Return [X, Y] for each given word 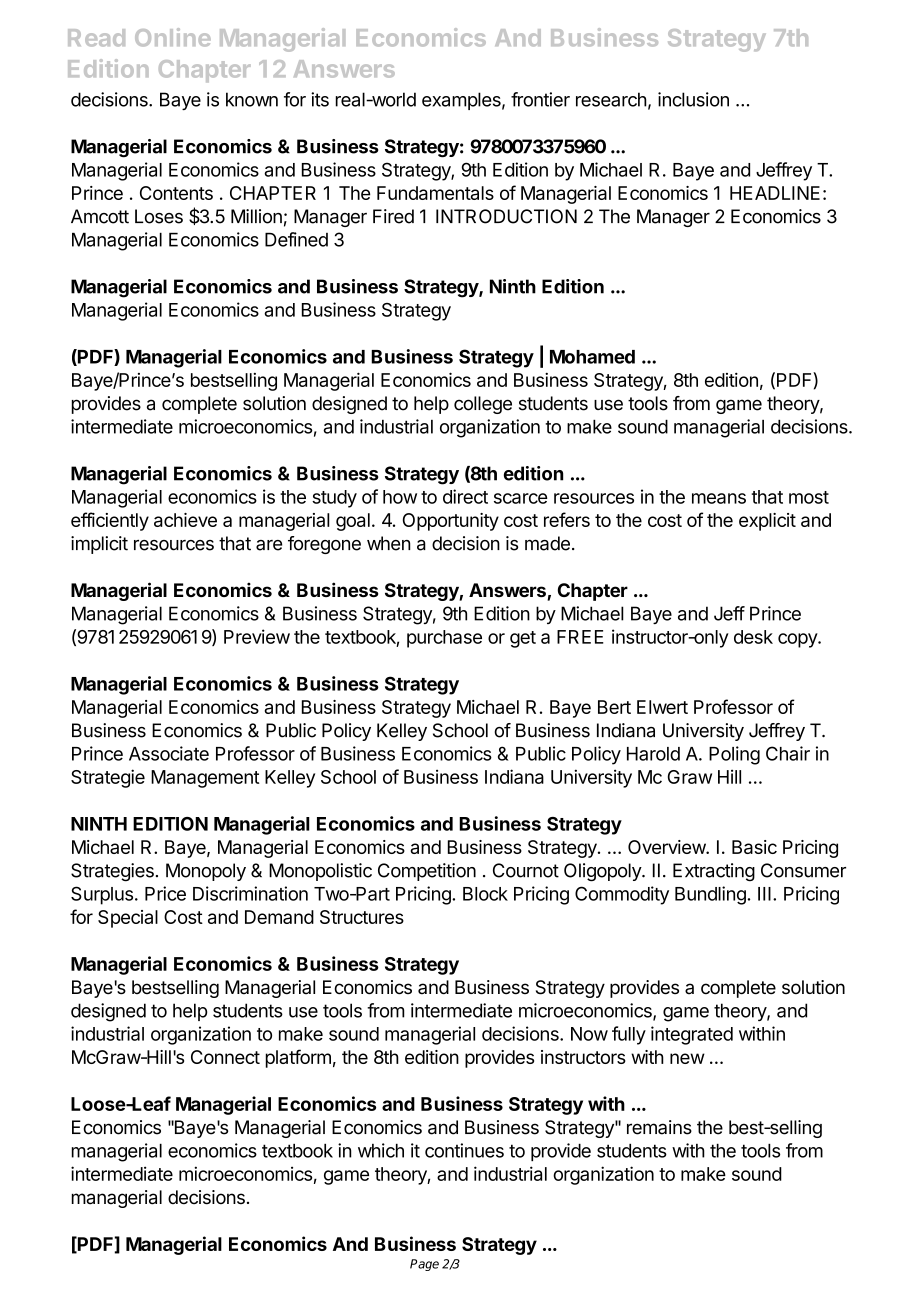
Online [173, 37]
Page [424, 1265]
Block [485, 894]
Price [165, 893]
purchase [444, 639]
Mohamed [592, 357]
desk [753, 637]
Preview [257, 636]
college [483, 405]
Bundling [710, 895]
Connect [225, 1057]
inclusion [693, 99]
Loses [159, 216]
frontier [540, 99]
